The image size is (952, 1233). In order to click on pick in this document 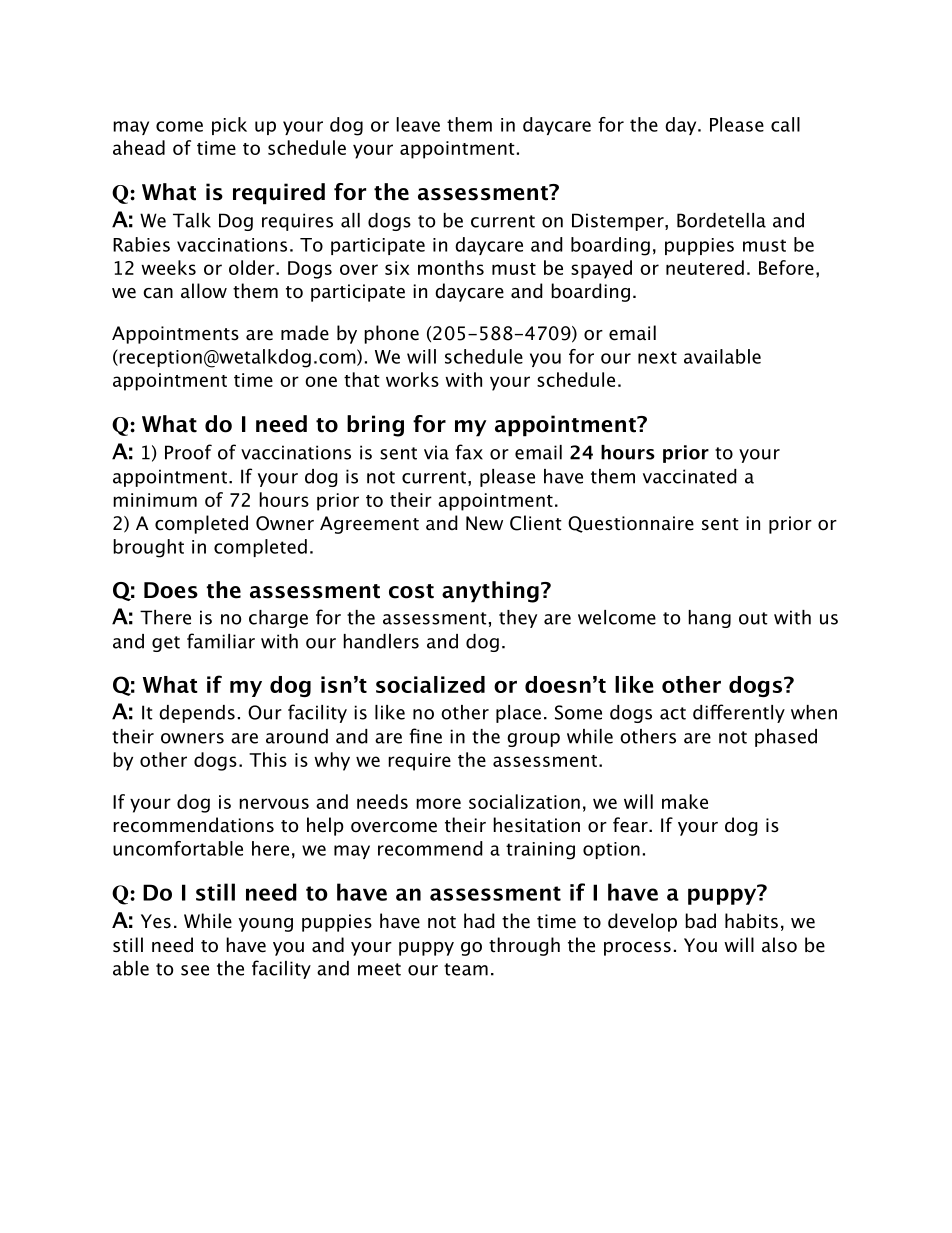, I will do `click(229, 126)`.
